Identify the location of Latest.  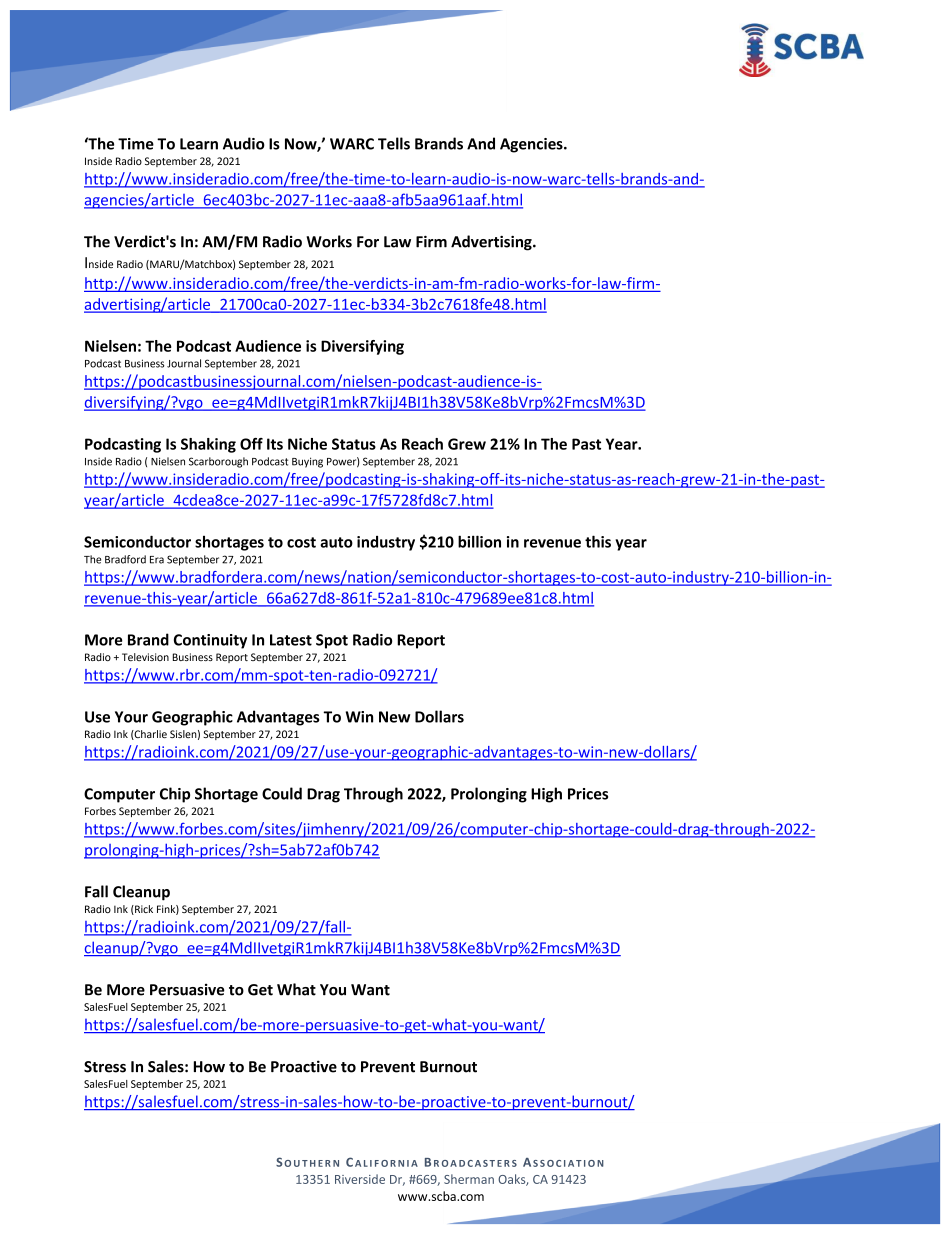
(291, 640).
